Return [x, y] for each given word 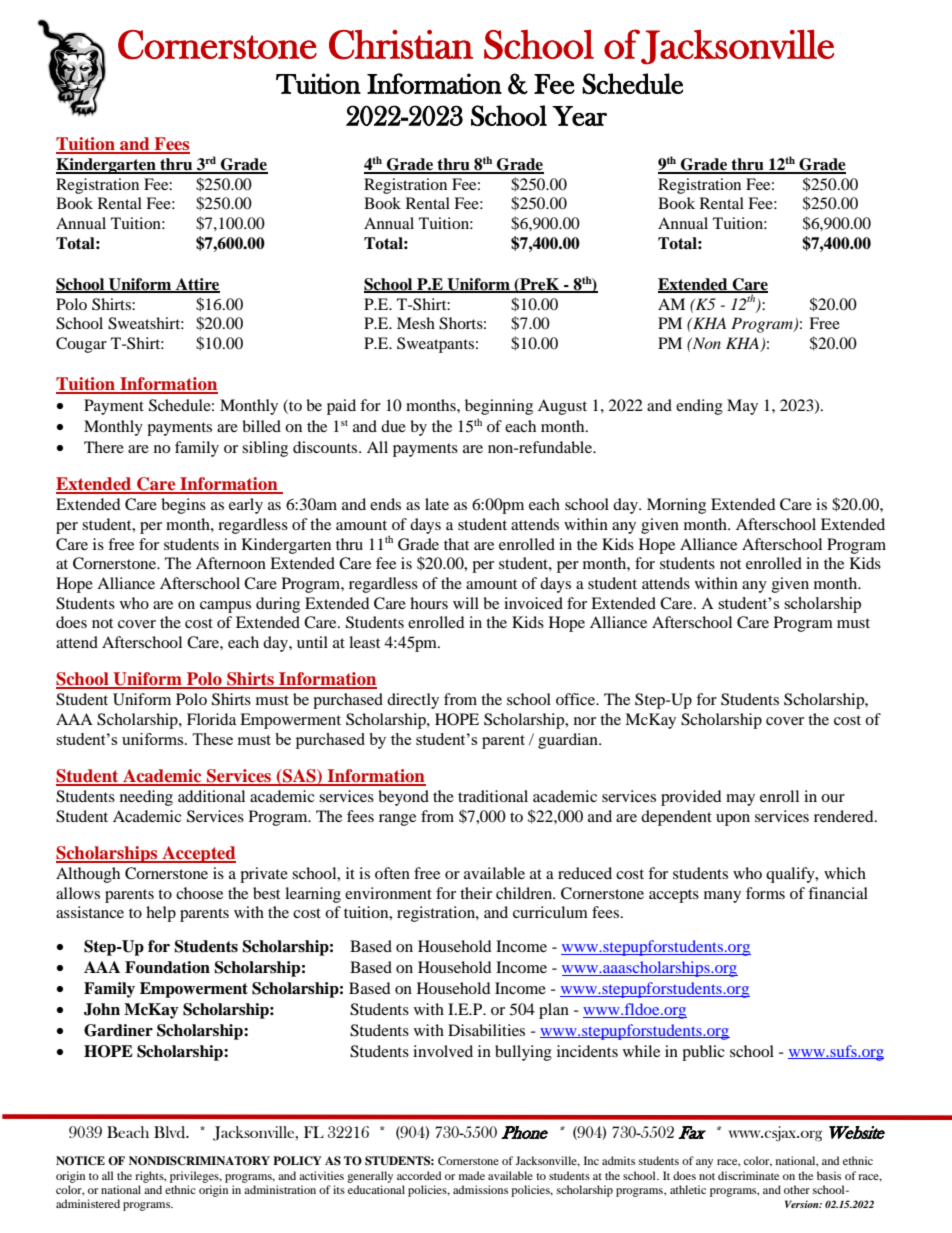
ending [699, 407]
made [472, 1175]
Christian [401, 44]
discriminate [748, 1175]
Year [579, 116]
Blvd [171, 1132]
